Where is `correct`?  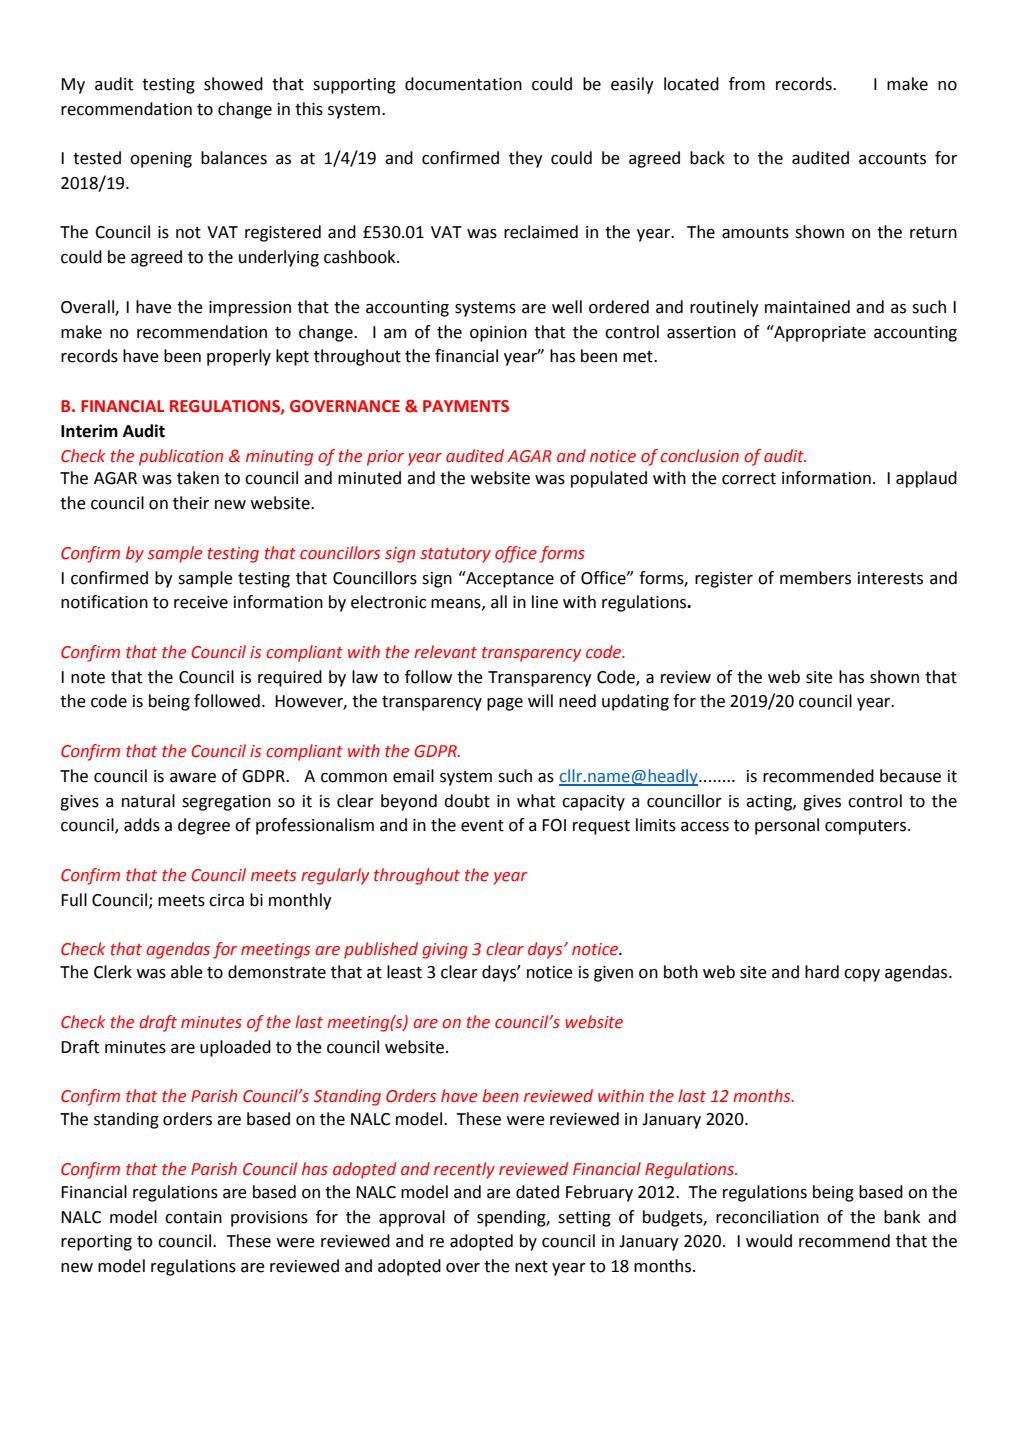 correct is located at coordinates (749, 479).
